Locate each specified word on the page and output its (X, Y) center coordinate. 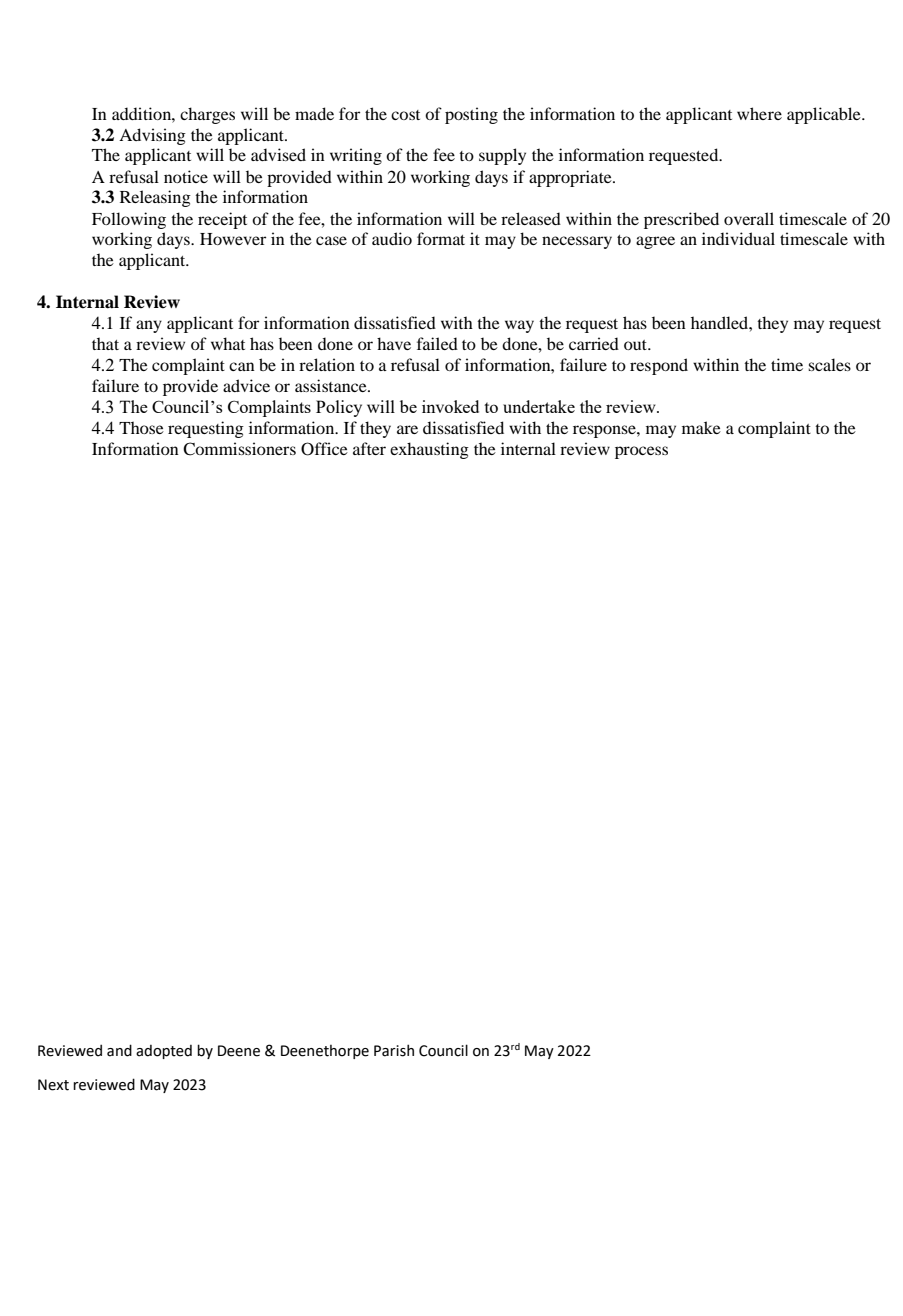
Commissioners (239, 449)
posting (471, 115)
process (641, 452)
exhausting (429, 450)
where (759, 113)
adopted (164, 1052)
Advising (152, 136)
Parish (394, 1050)
